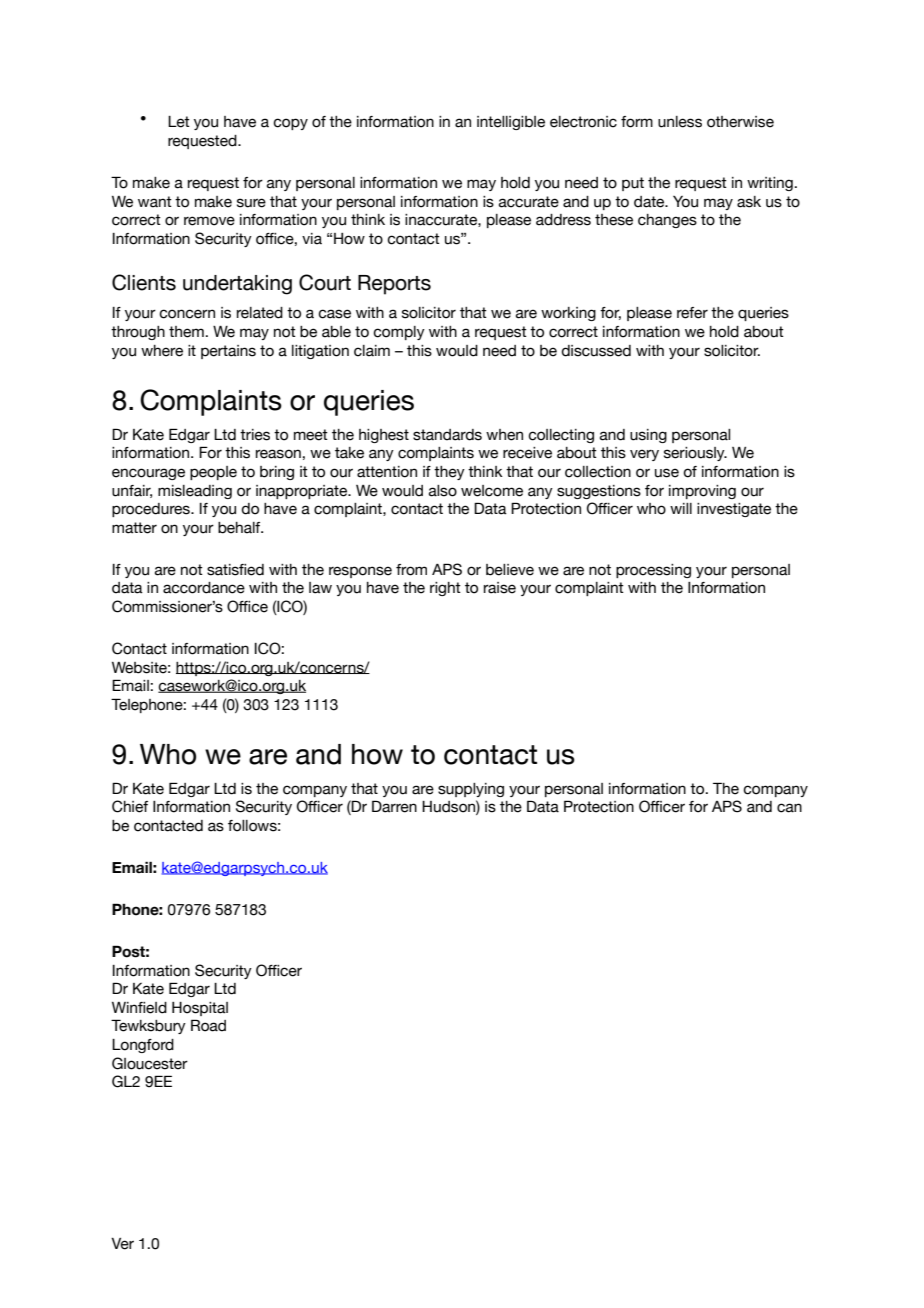  Describe the element at coordinates (445, 589) in the screenshot. I see `right` at that location.
